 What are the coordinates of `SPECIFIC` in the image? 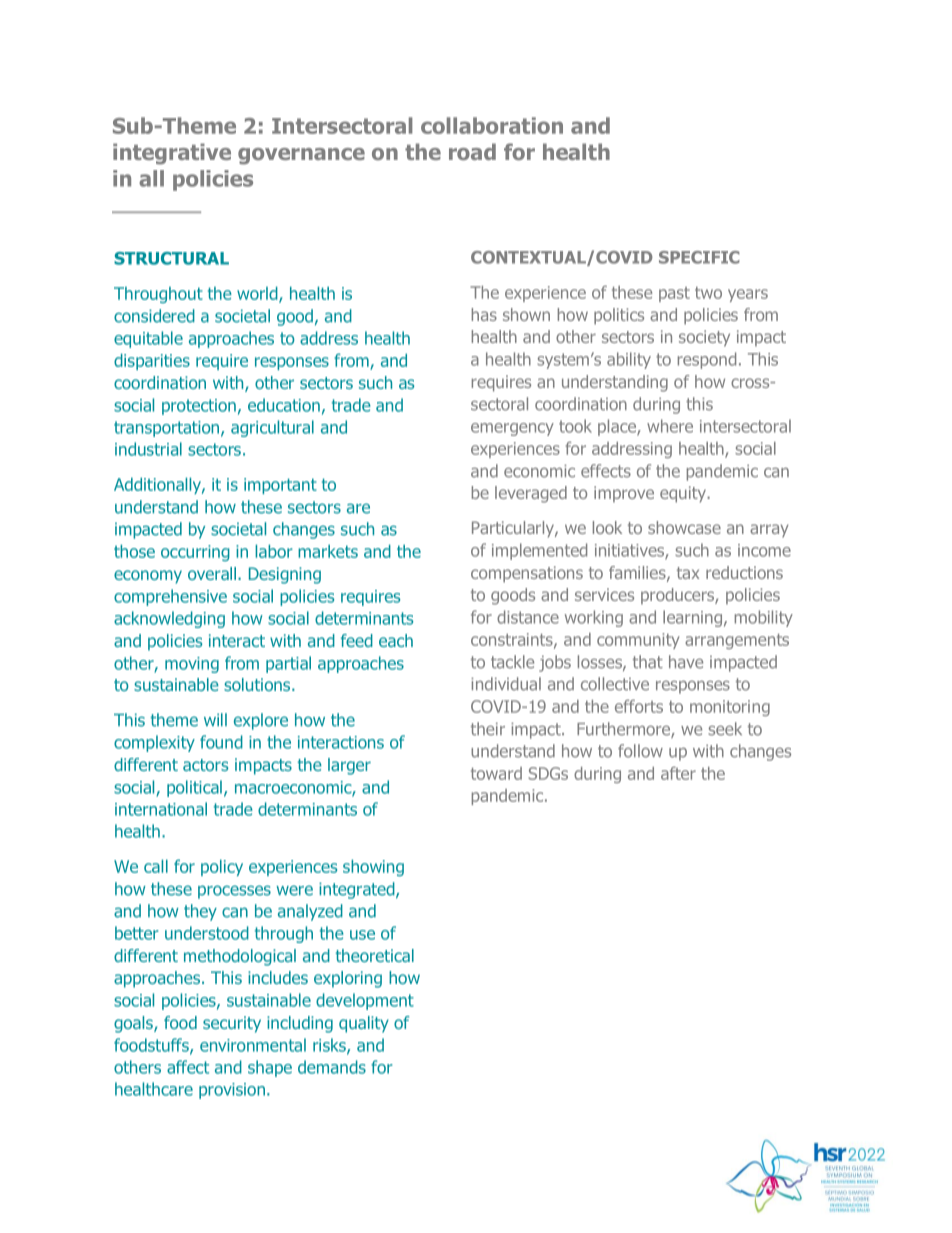 It's located at (699, 257).
